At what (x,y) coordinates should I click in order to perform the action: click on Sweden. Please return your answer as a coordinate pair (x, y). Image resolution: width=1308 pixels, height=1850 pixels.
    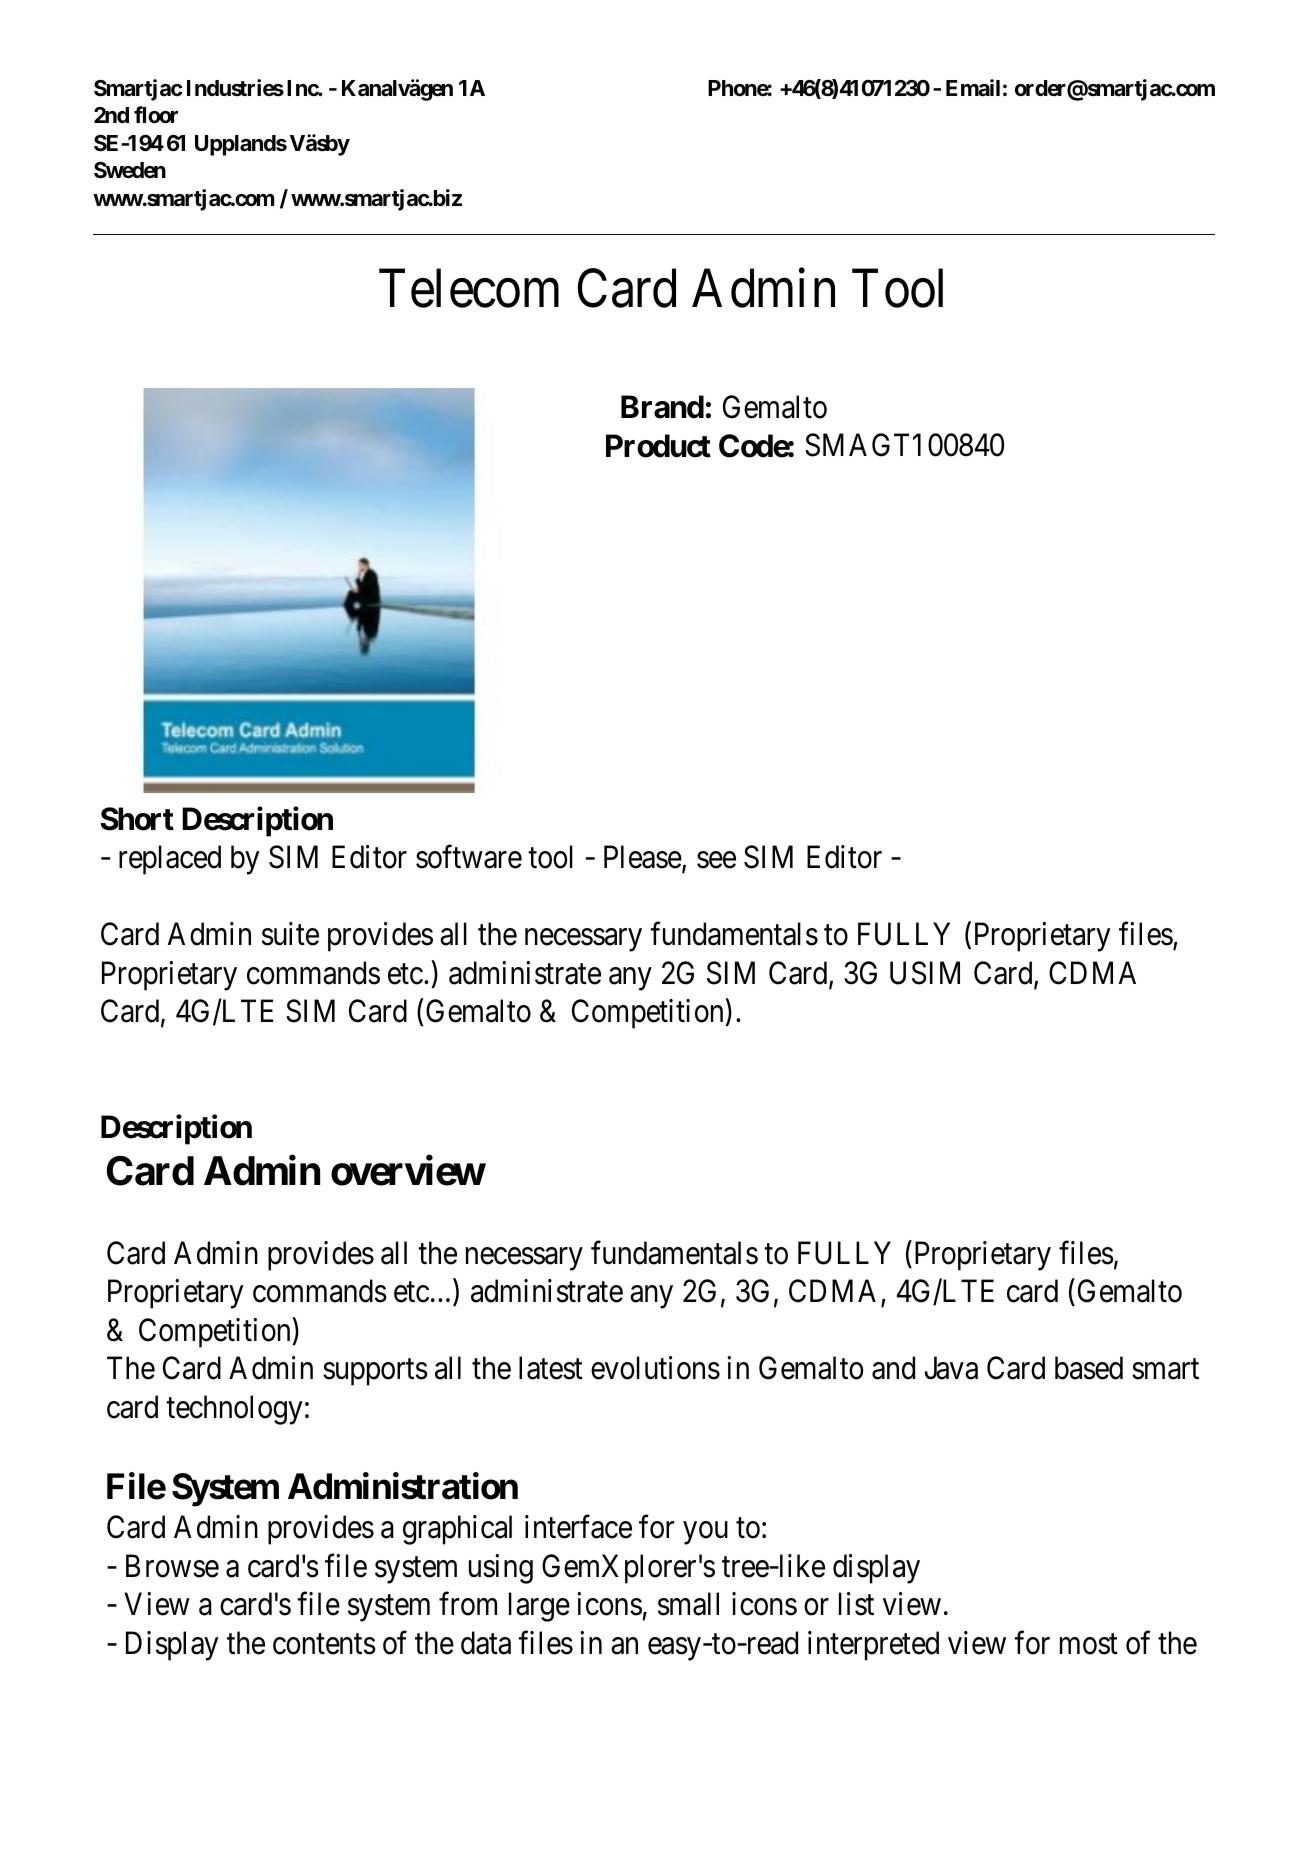
    Looking at the image, I should click on (130, 170).
